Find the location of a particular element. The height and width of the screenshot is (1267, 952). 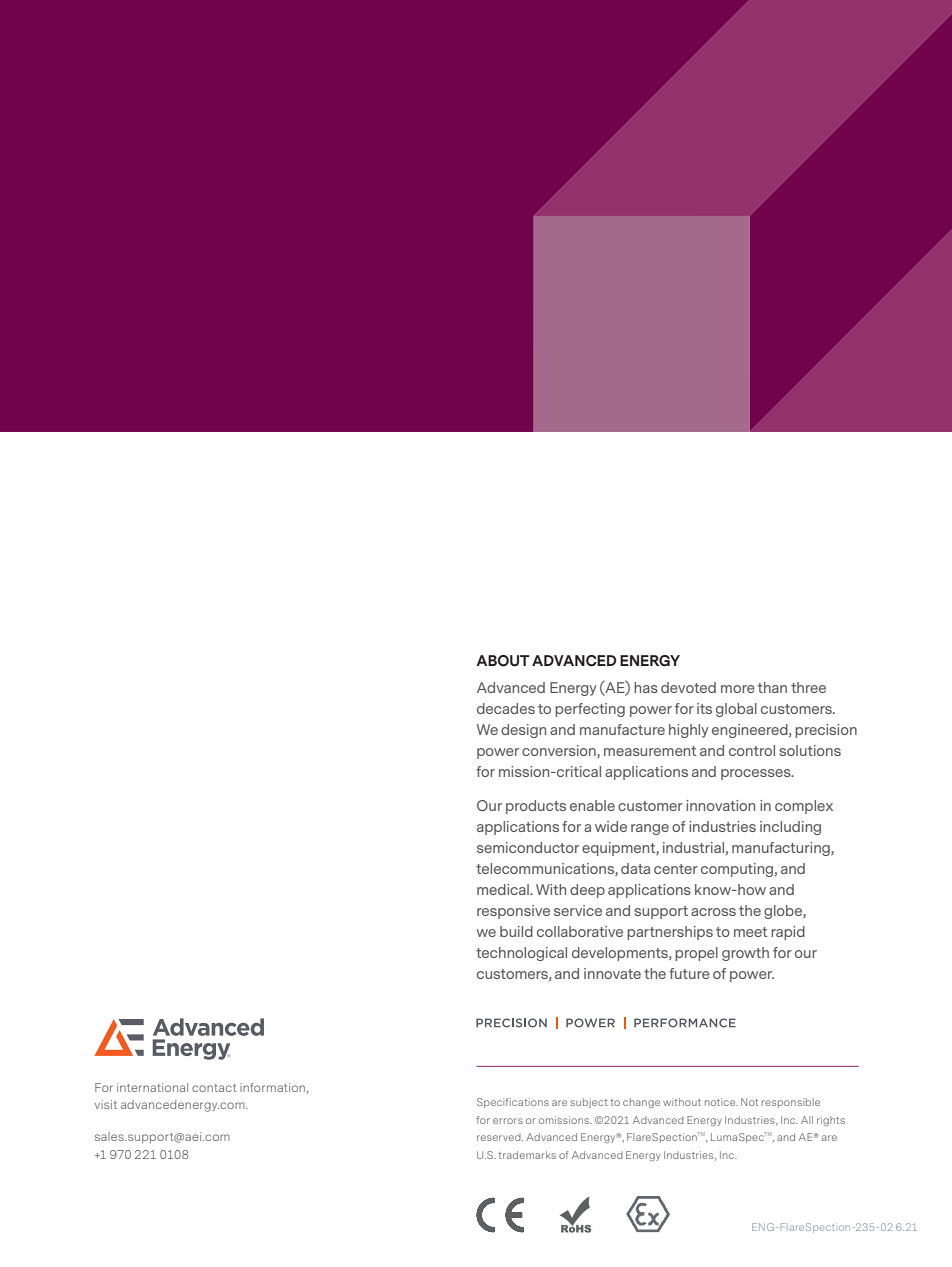

more is located at coordinates (738, 689).
